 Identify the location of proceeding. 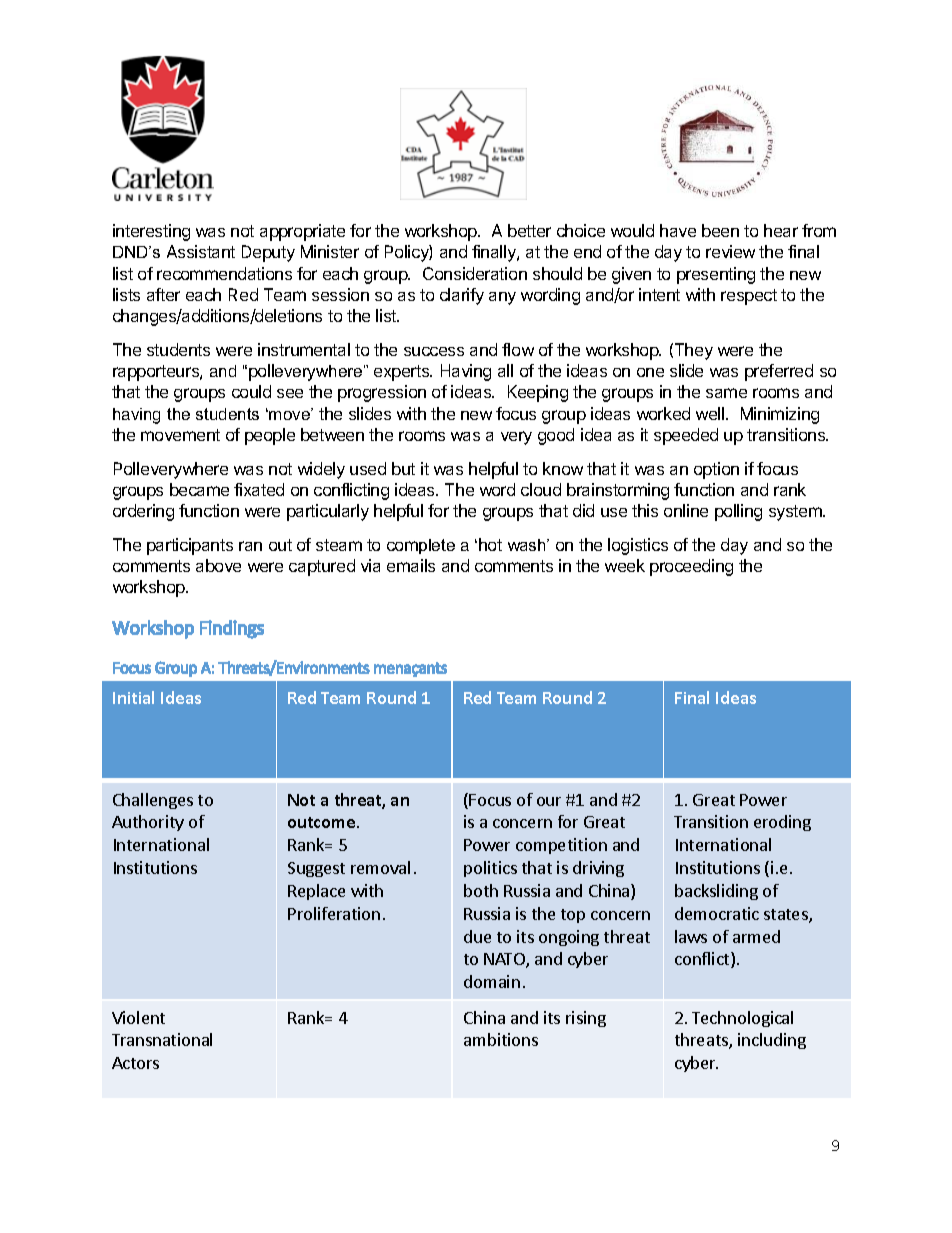
(691, 567).
